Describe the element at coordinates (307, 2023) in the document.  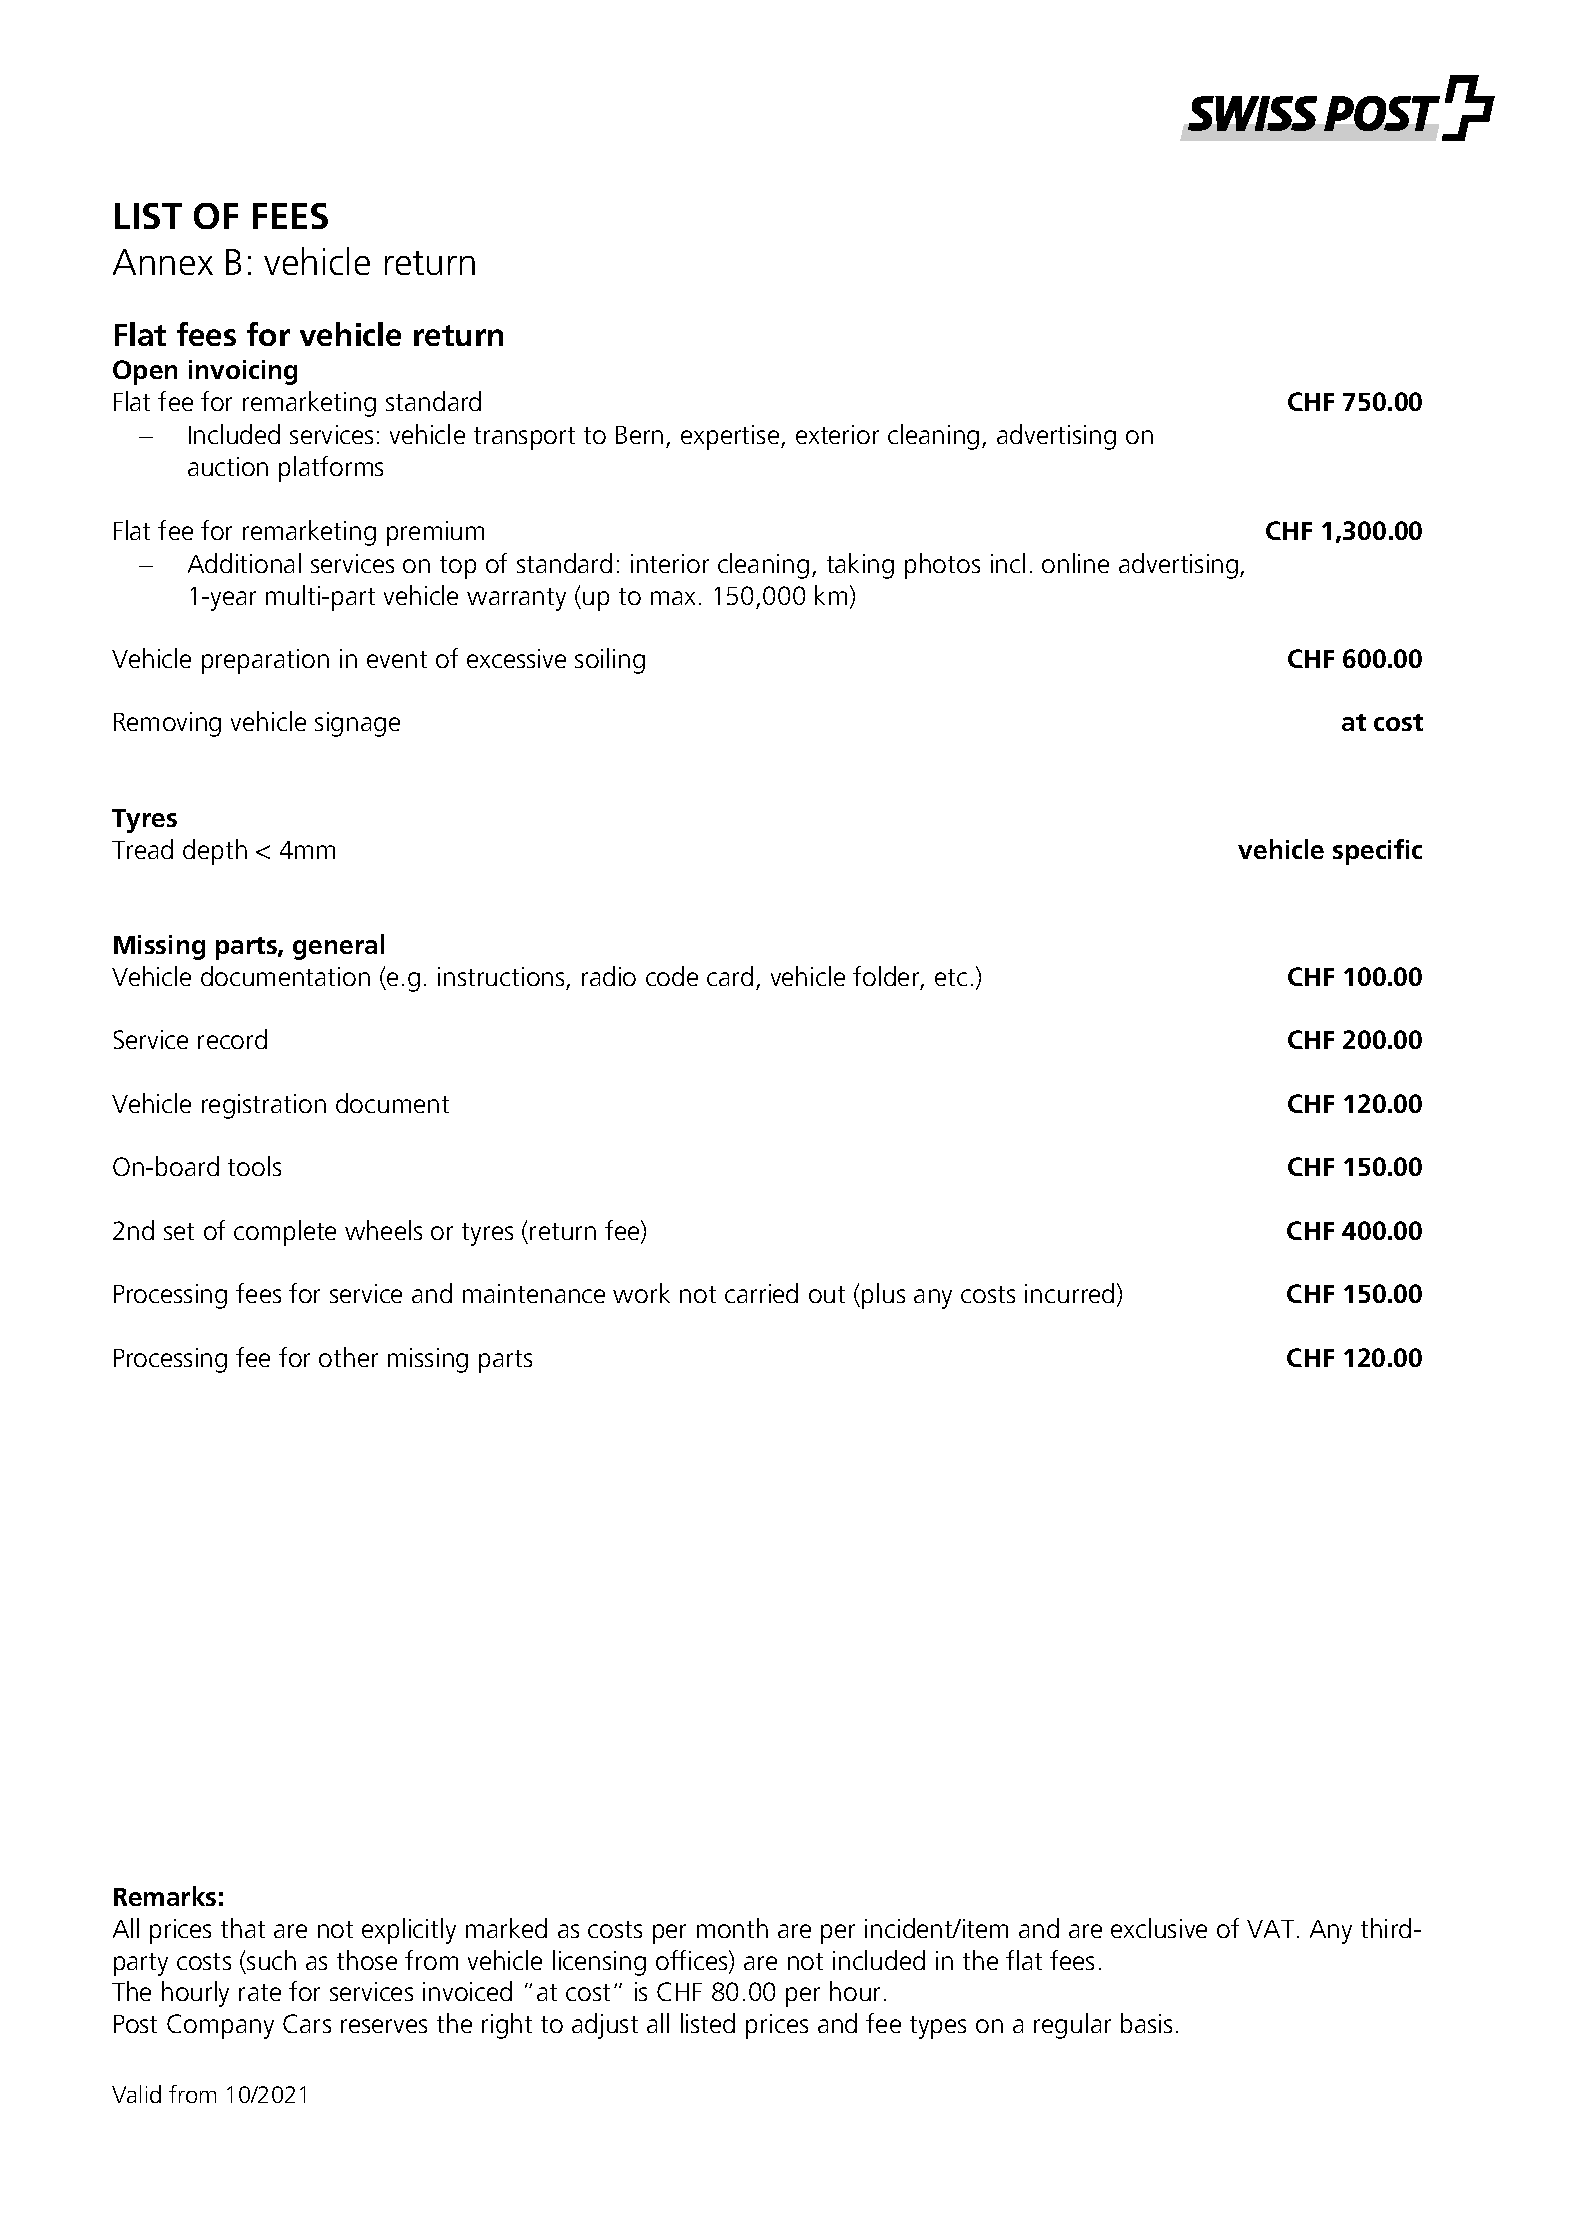
I see `Cars` at that location.
